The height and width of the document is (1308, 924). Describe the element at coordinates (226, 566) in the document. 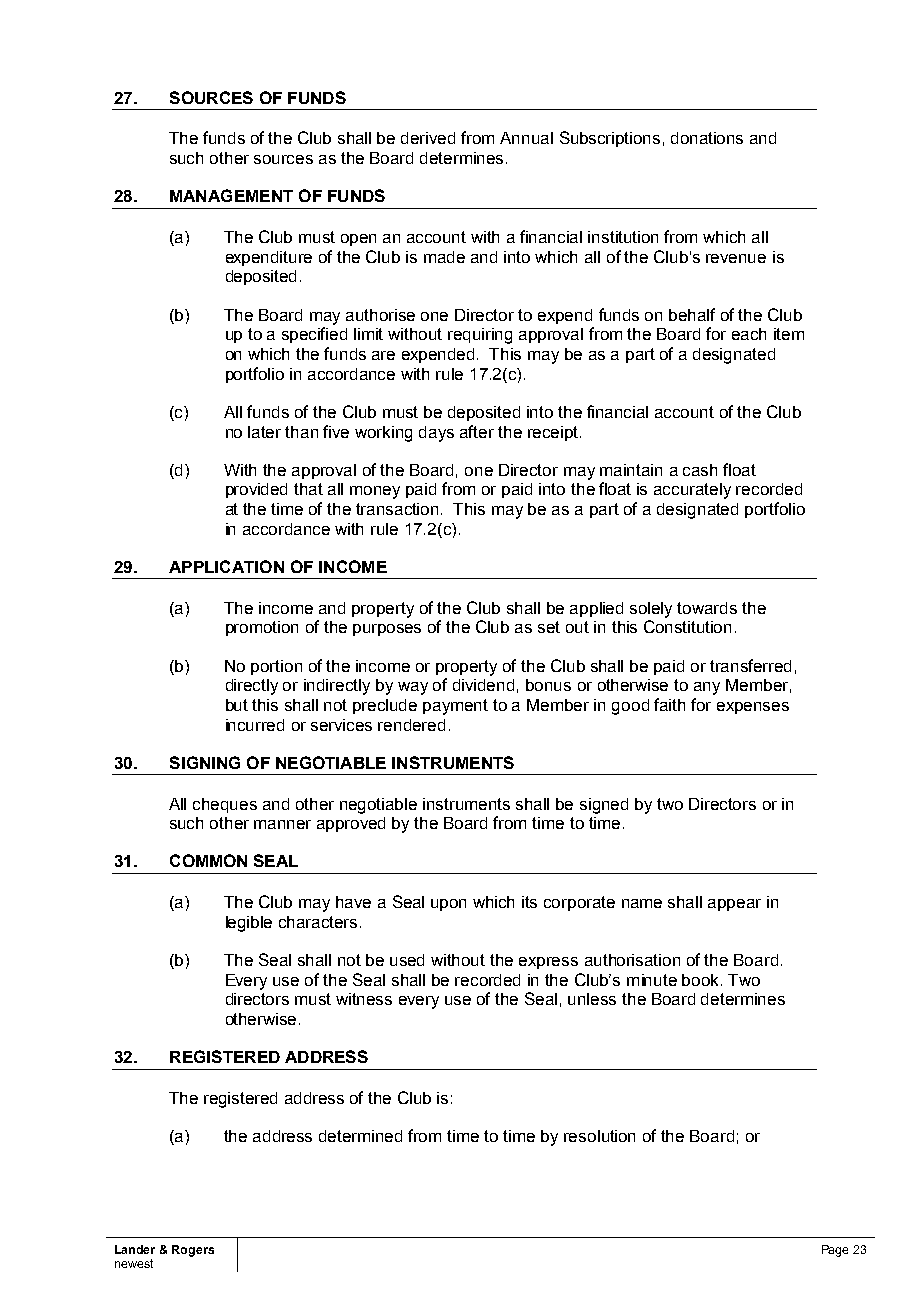

I see `APPLICATION` at that location.
